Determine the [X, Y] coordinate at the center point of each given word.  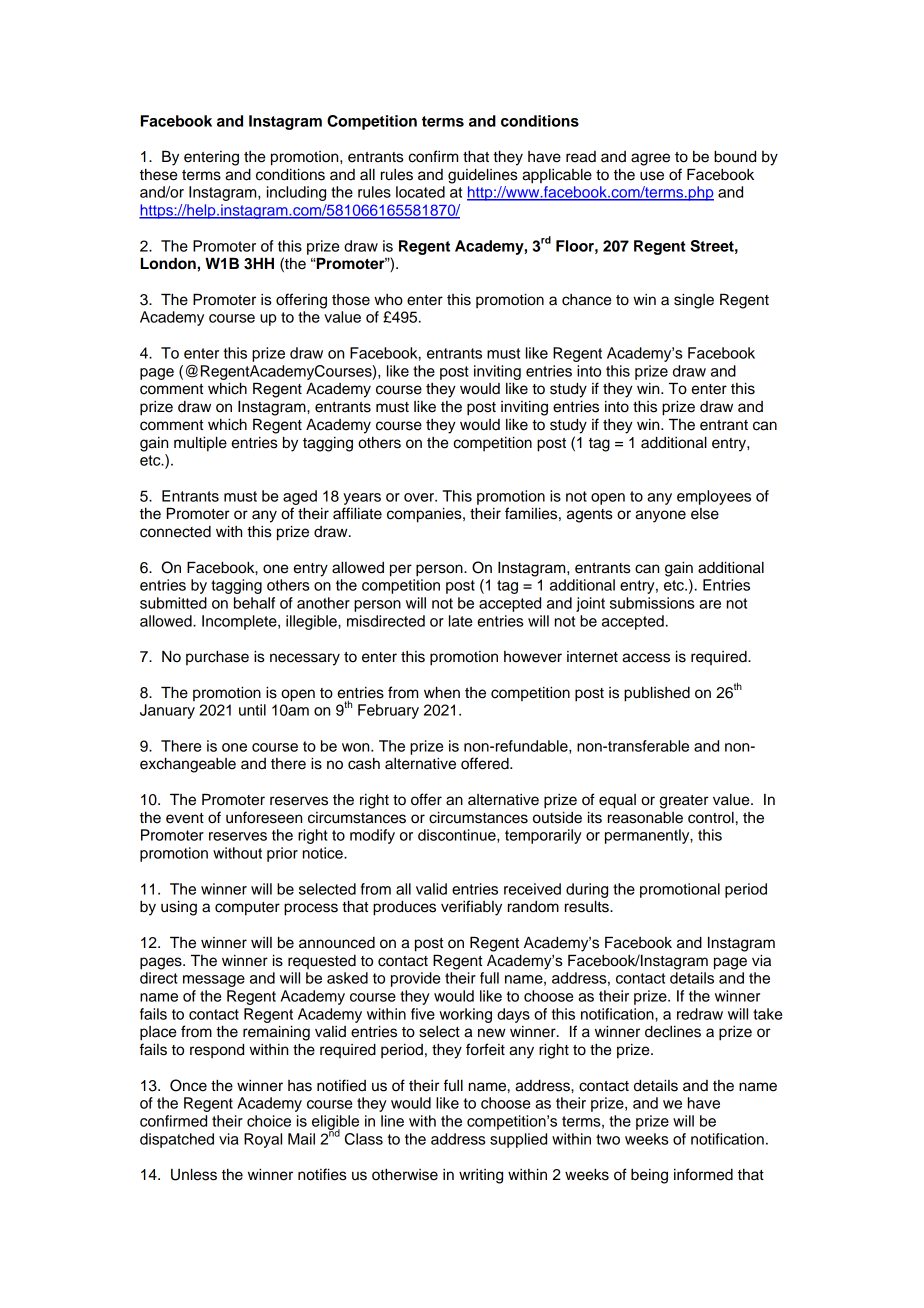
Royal [263, 1140]
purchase [217, 658]
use [652, 176]
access [646, 658]
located [420, 192]
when [442, 692]
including [296, 193]
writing [481, 1176]
